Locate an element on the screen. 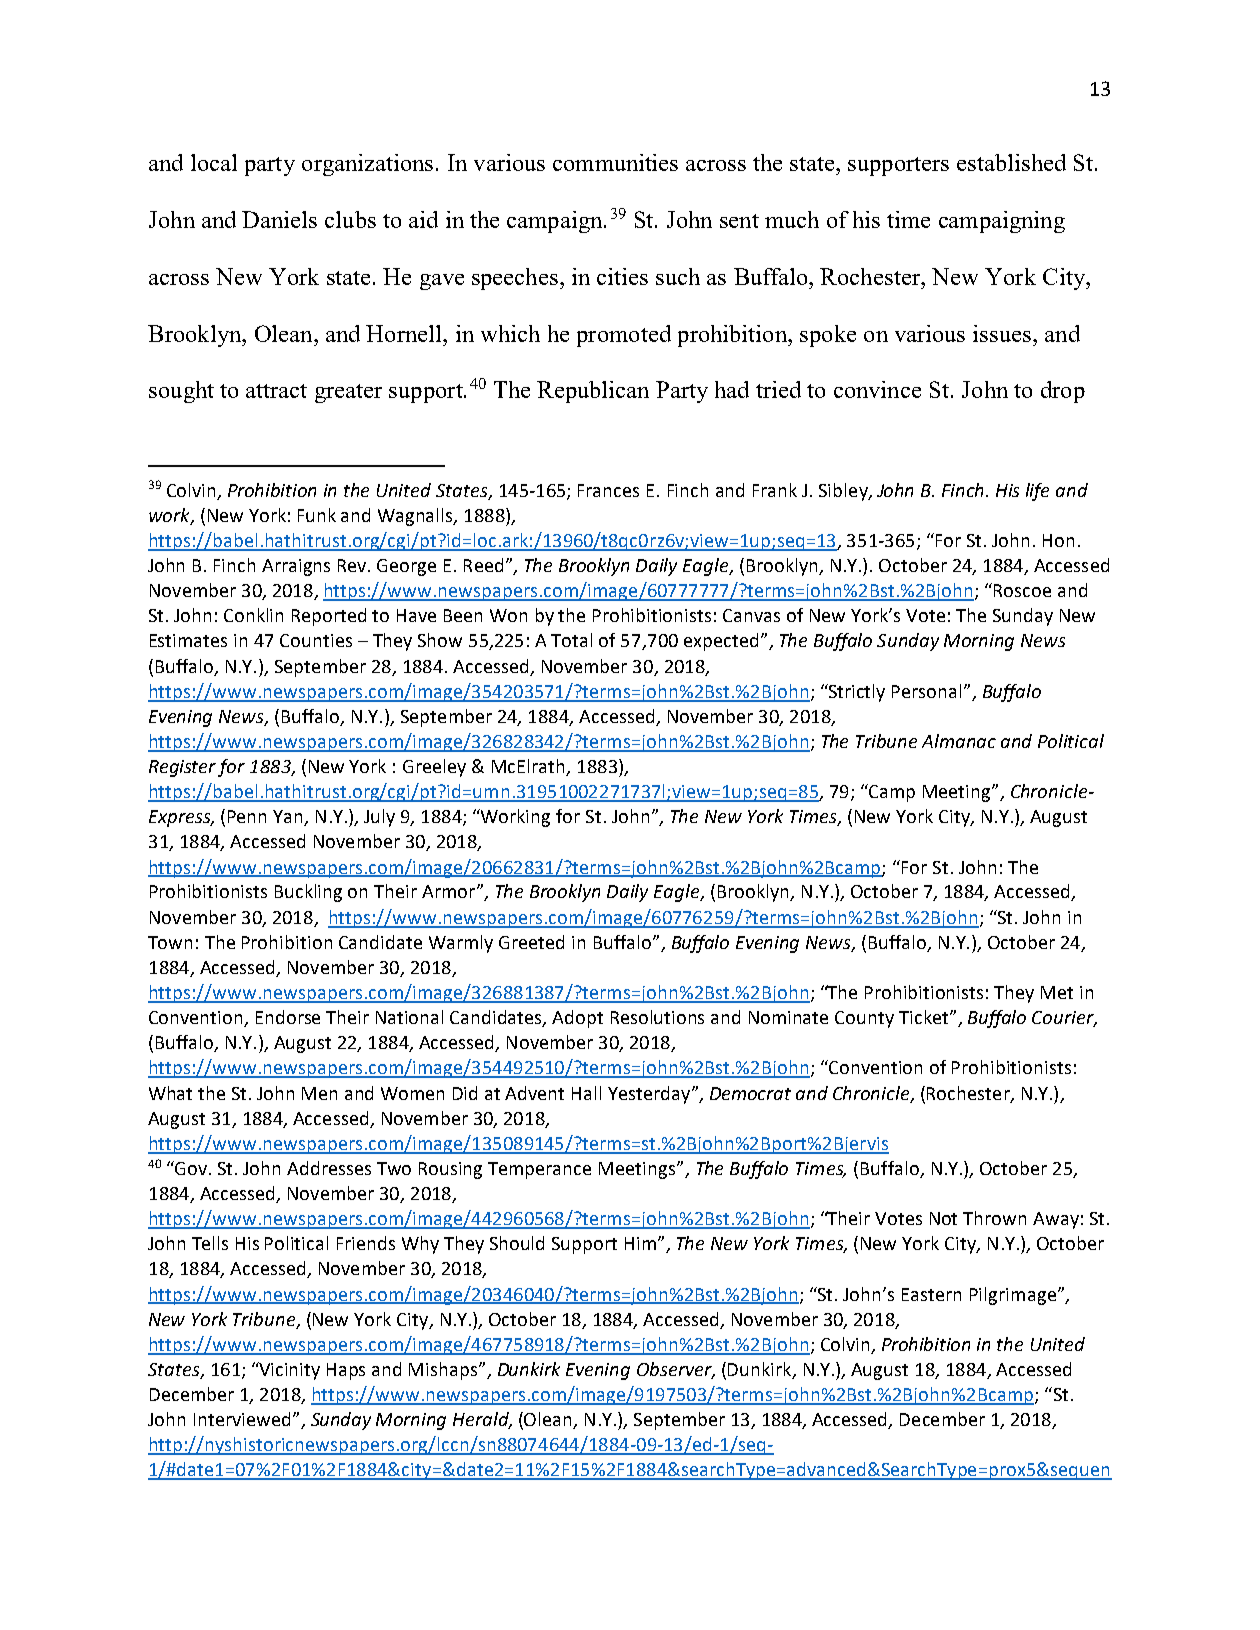 This screenshot has height=1630, width=1260. Funk is located at coordinates (317, 515).
